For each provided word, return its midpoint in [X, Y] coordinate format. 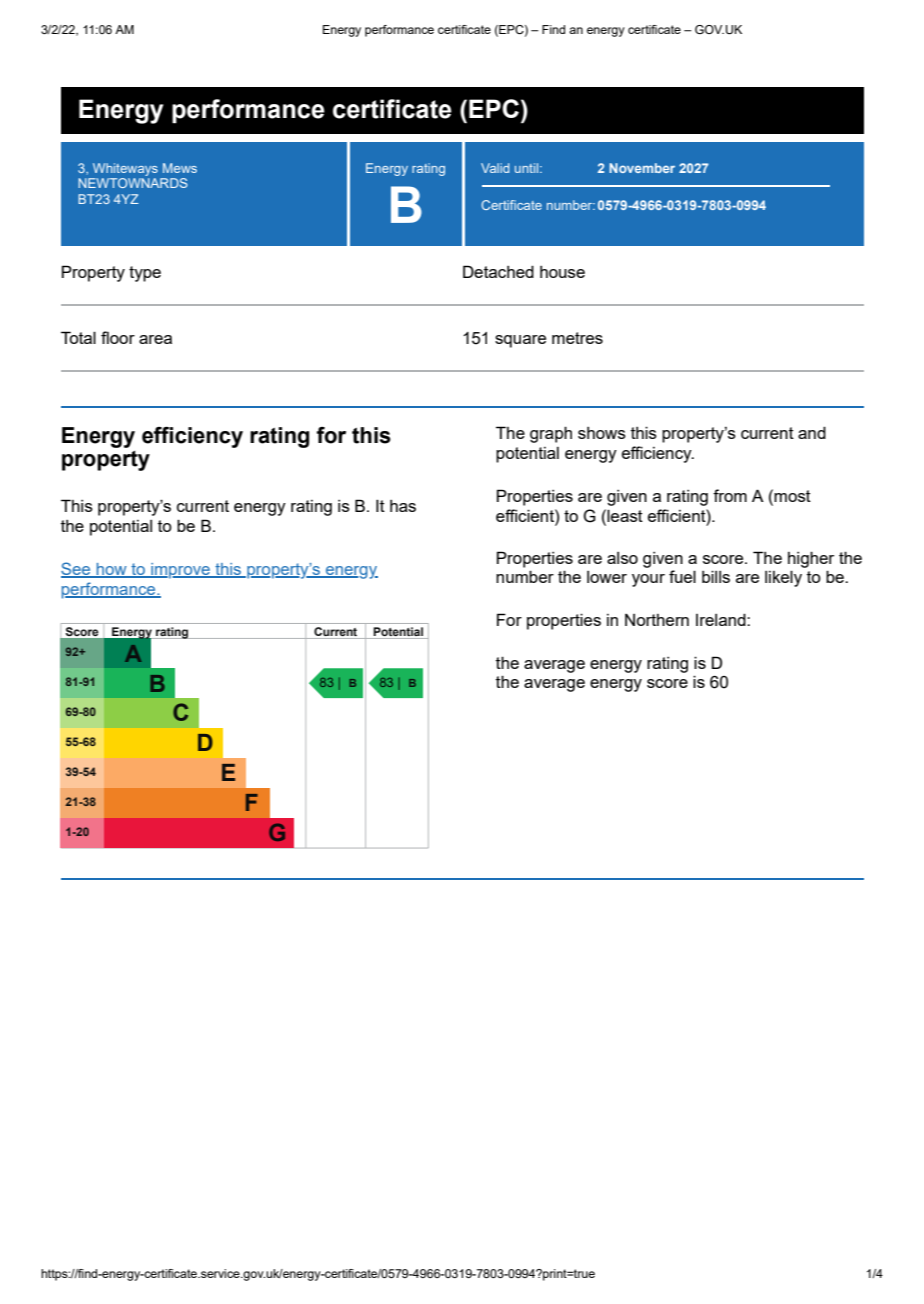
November [642, 168]
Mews [180, 168]
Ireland [722, 619]
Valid [495, 168]
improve [180, 571]
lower [607, 577]
